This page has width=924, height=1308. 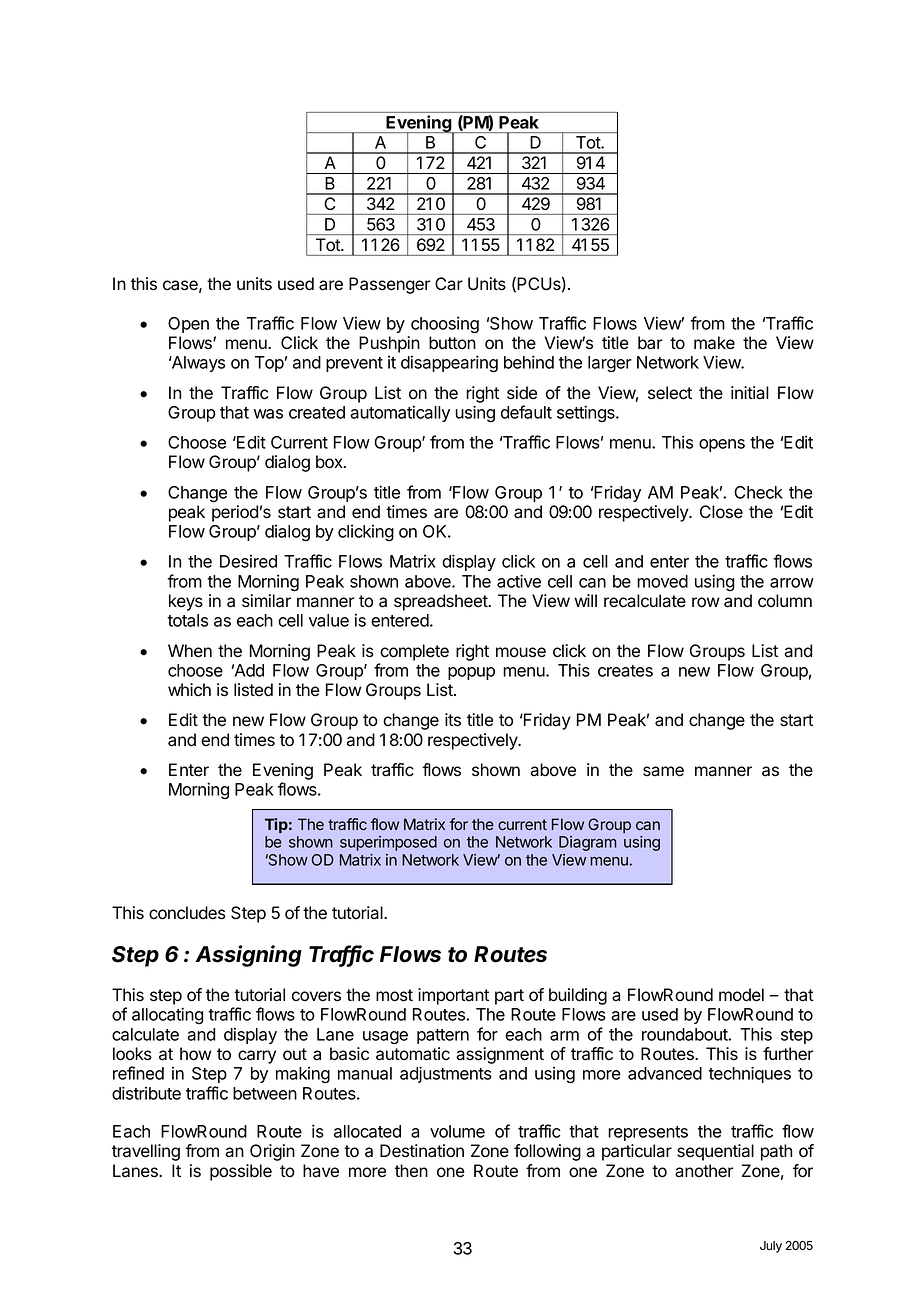 I want to click on superimposed, so click(x=388, y=843).
